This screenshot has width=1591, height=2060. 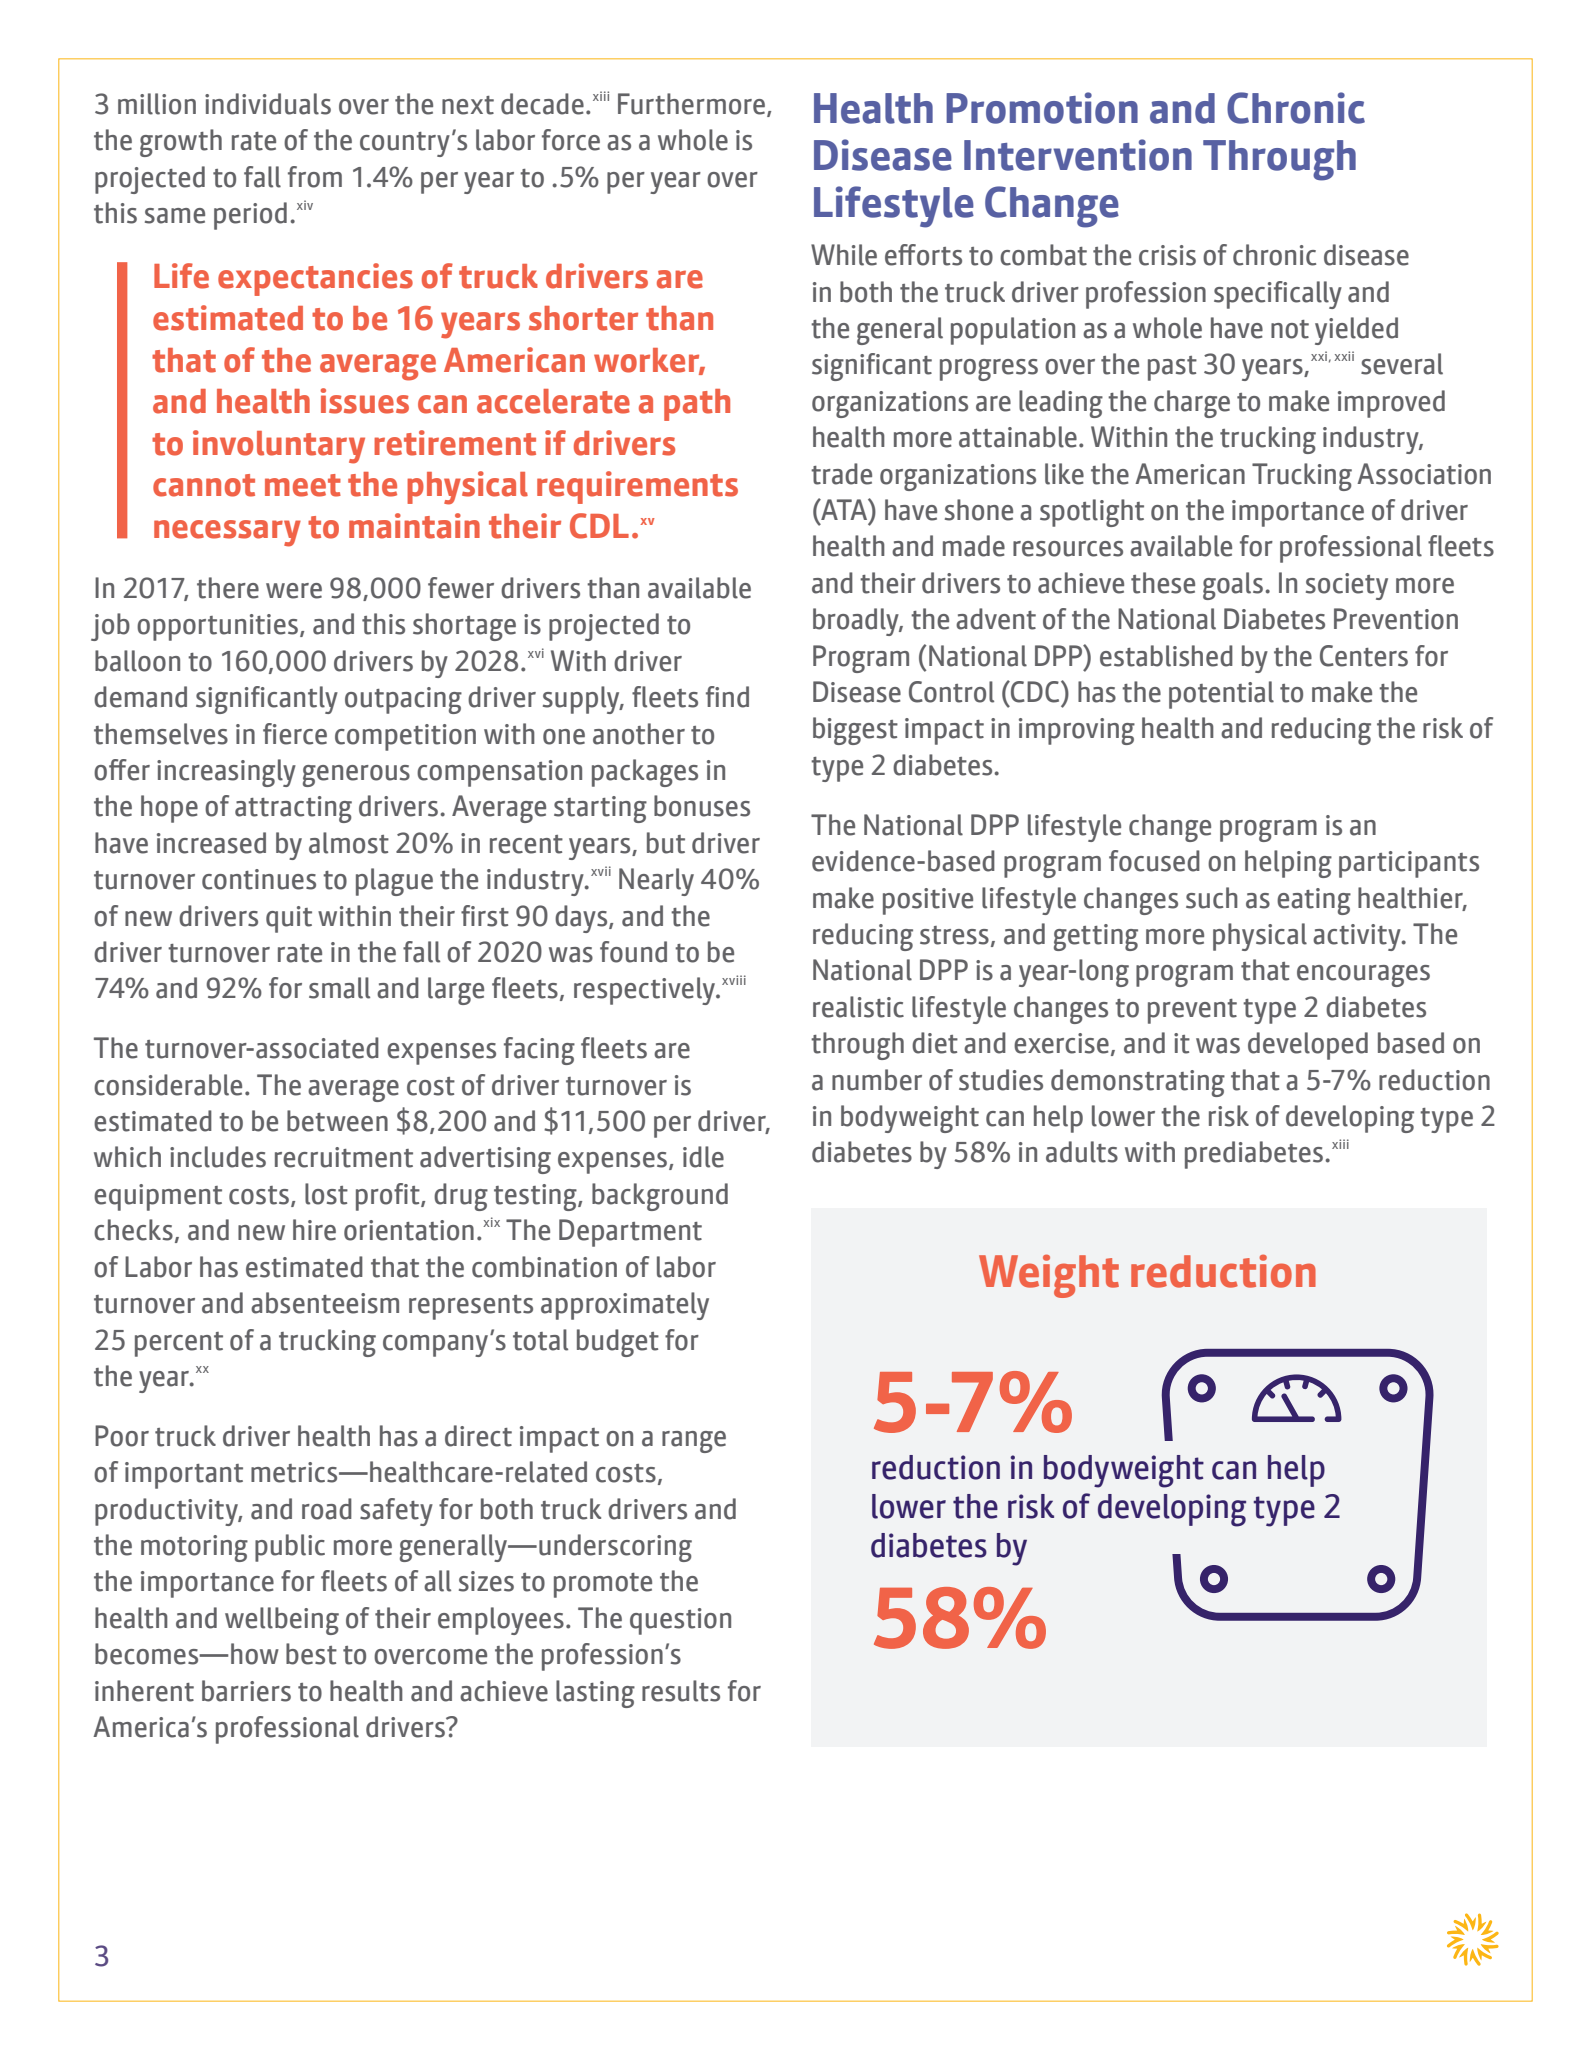 What do you see at coordinates (1078, 155) in the screenshot?
I see `Intervention` at bounding box center [1078, 155].
